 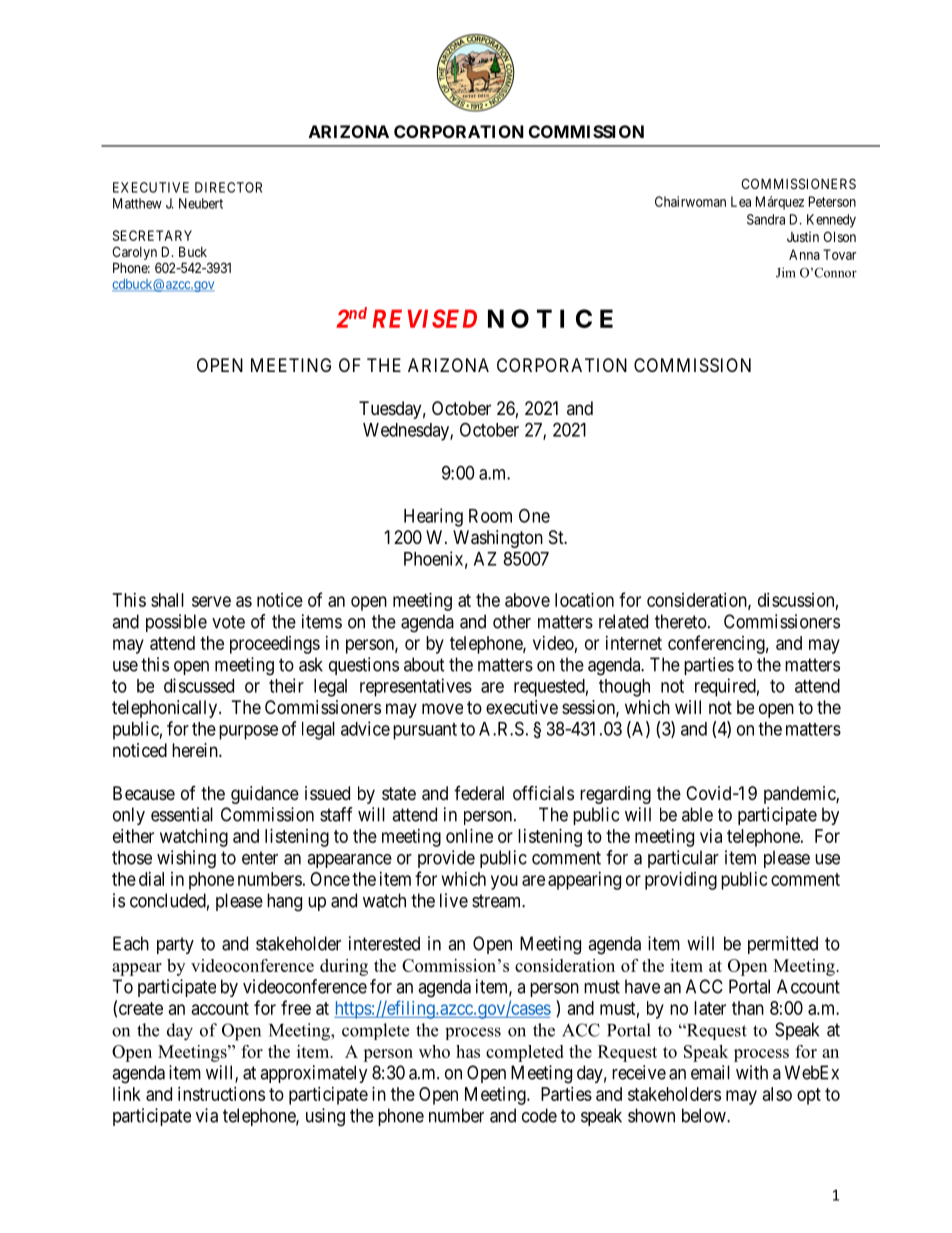 I want to click on you, so click(x=504, y=882).
